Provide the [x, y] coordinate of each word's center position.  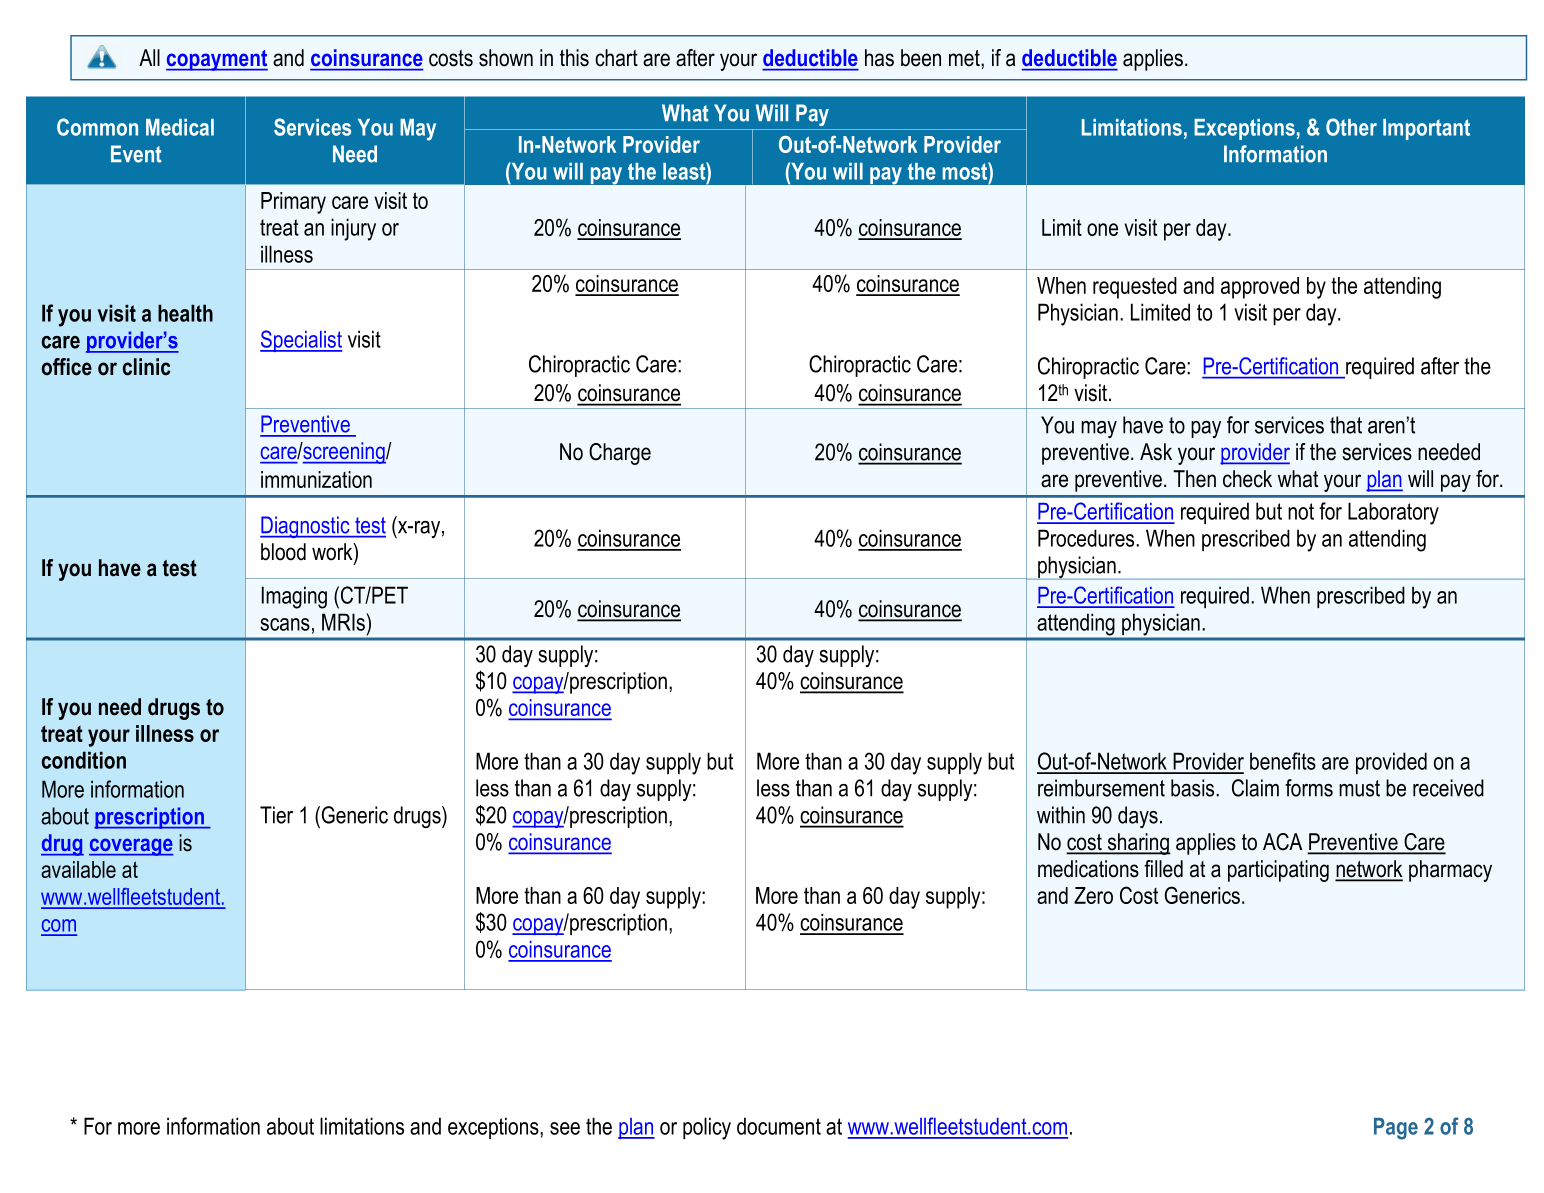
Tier [276, 815]
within [1061, 815]
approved [1260, 288]
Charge [620, 454]
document [779, 1126]
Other [1351, 127]
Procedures [1087, 538]
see [565, 1128]
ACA [1282, 842]
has [879, 58]
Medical [180, 127]
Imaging [294, 597]
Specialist [301, 341]
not [1301, 511]
